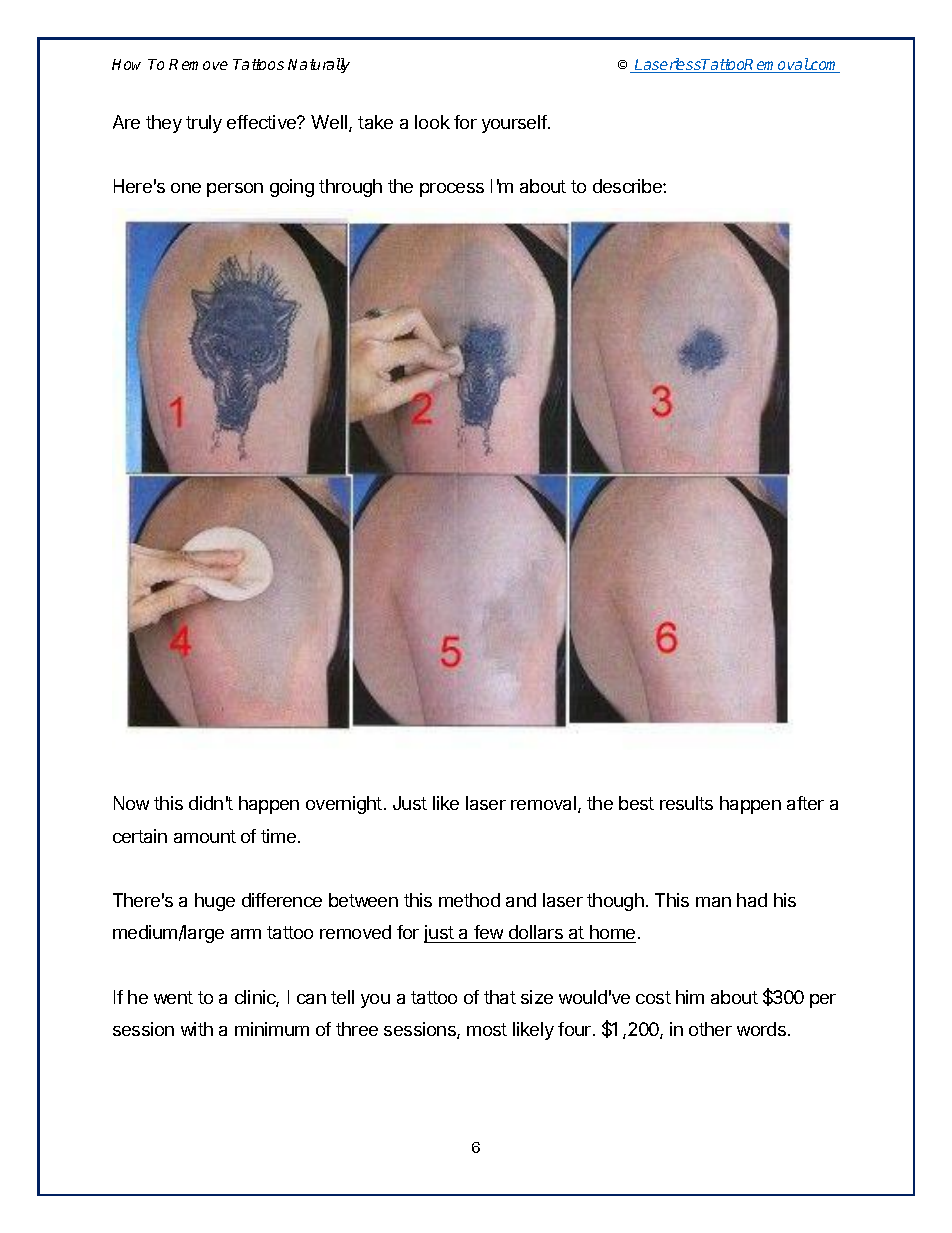 The width and height of the image is (952, 1233). What do you see at coordinates (131, 803) in the image?
I see `Now` at bounding box center [131, 803].
